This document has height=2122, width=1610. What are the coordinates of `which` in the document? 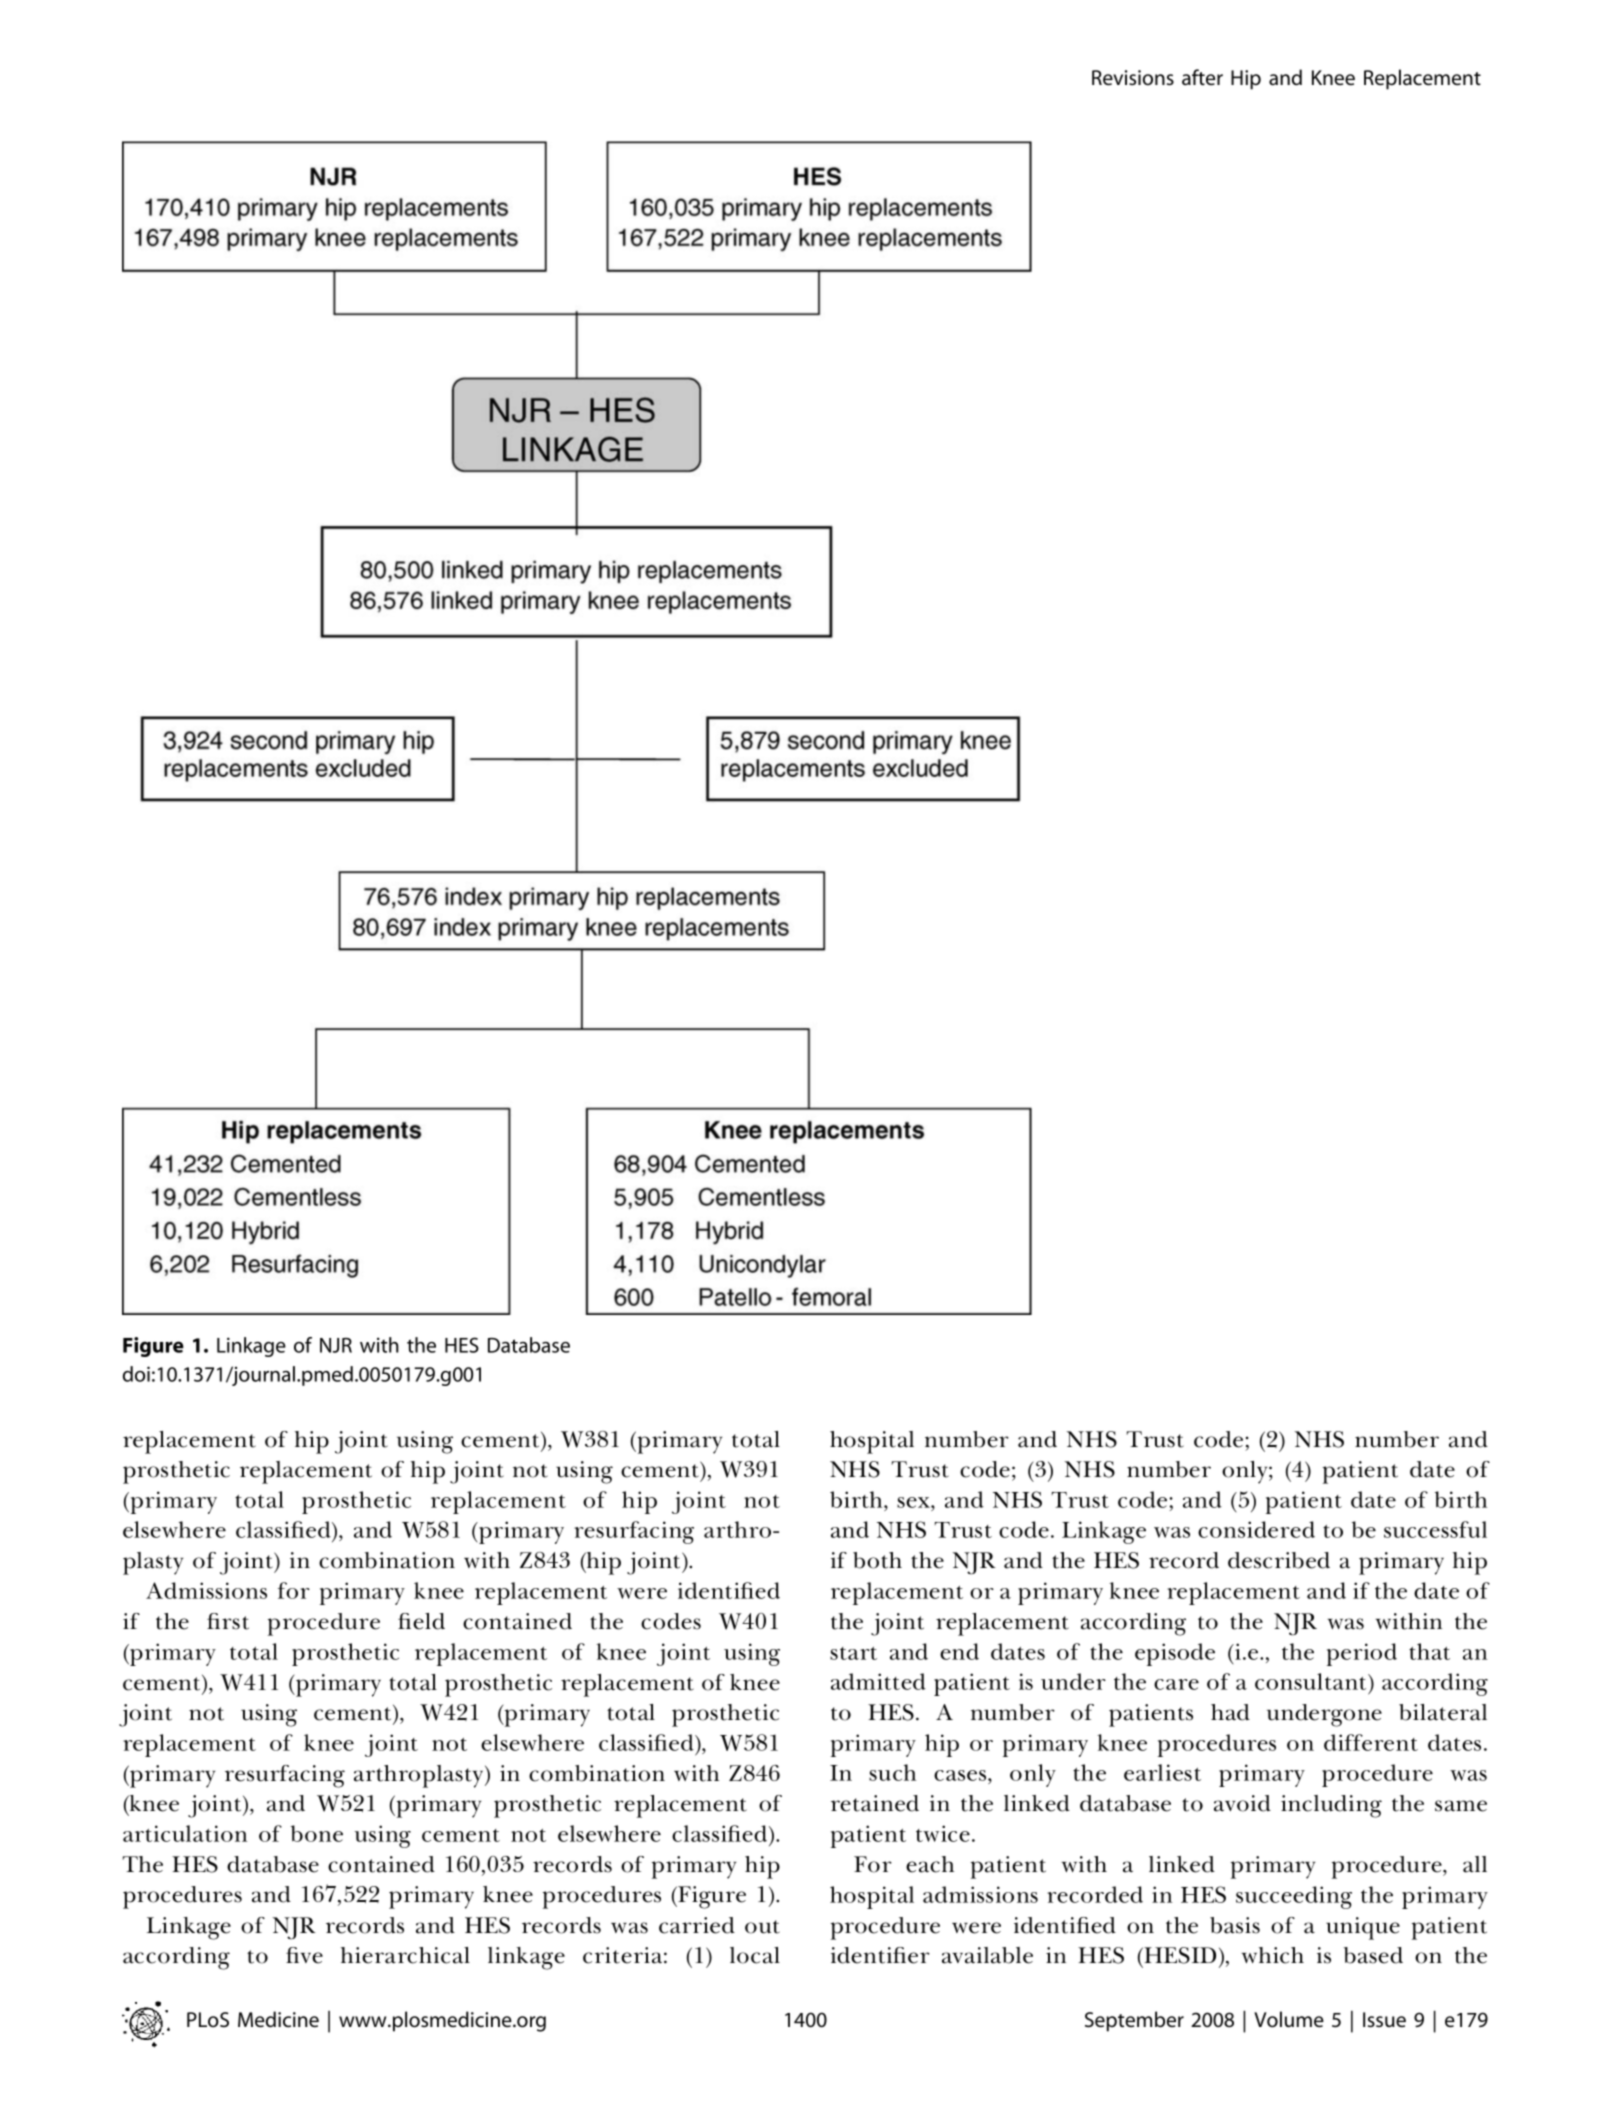 It's located at (1272, 1955).
